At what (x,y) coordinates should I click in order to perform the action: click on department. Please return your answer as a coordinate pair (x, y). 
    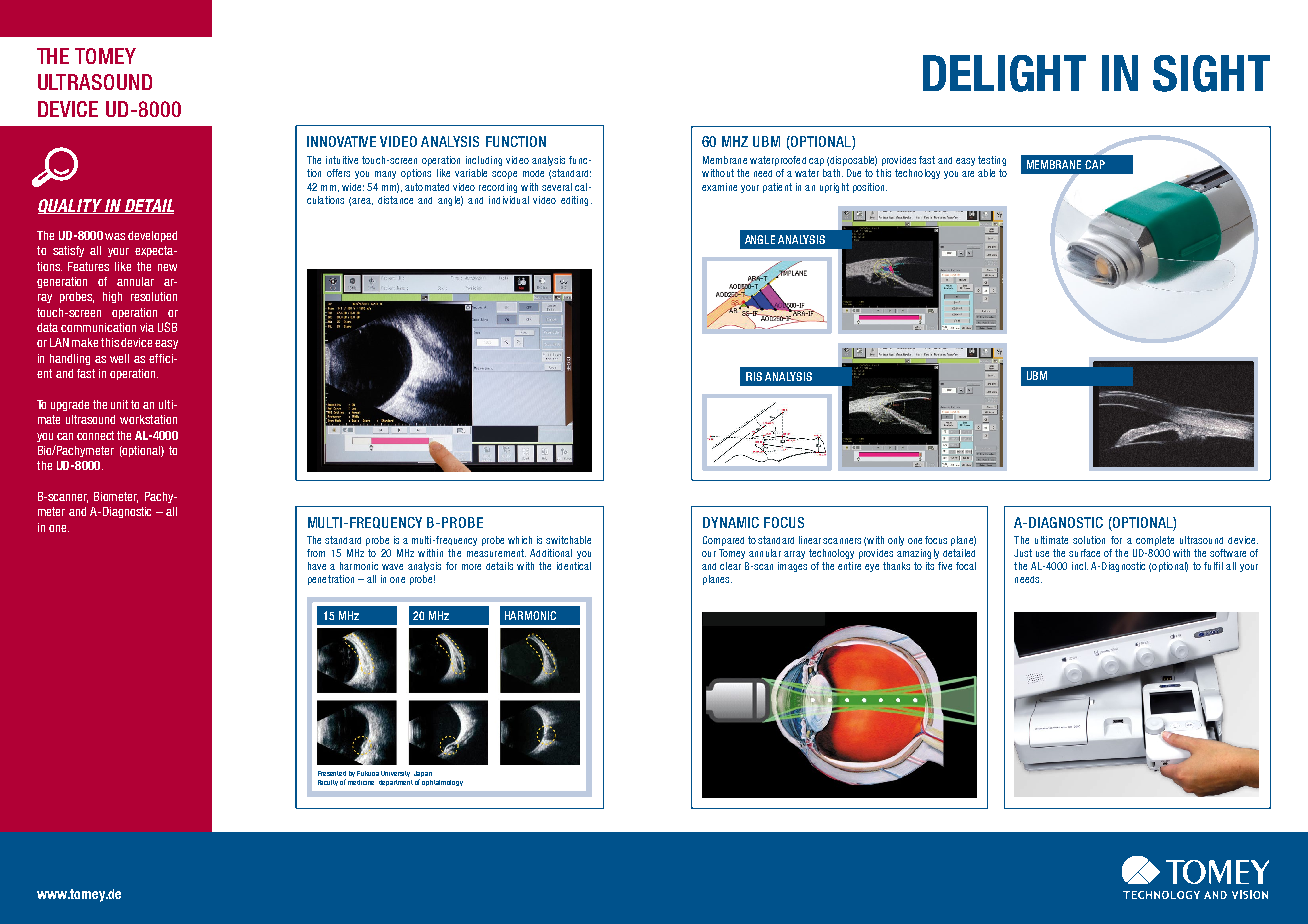
    Looking at the image, I should click on (396, 783).
